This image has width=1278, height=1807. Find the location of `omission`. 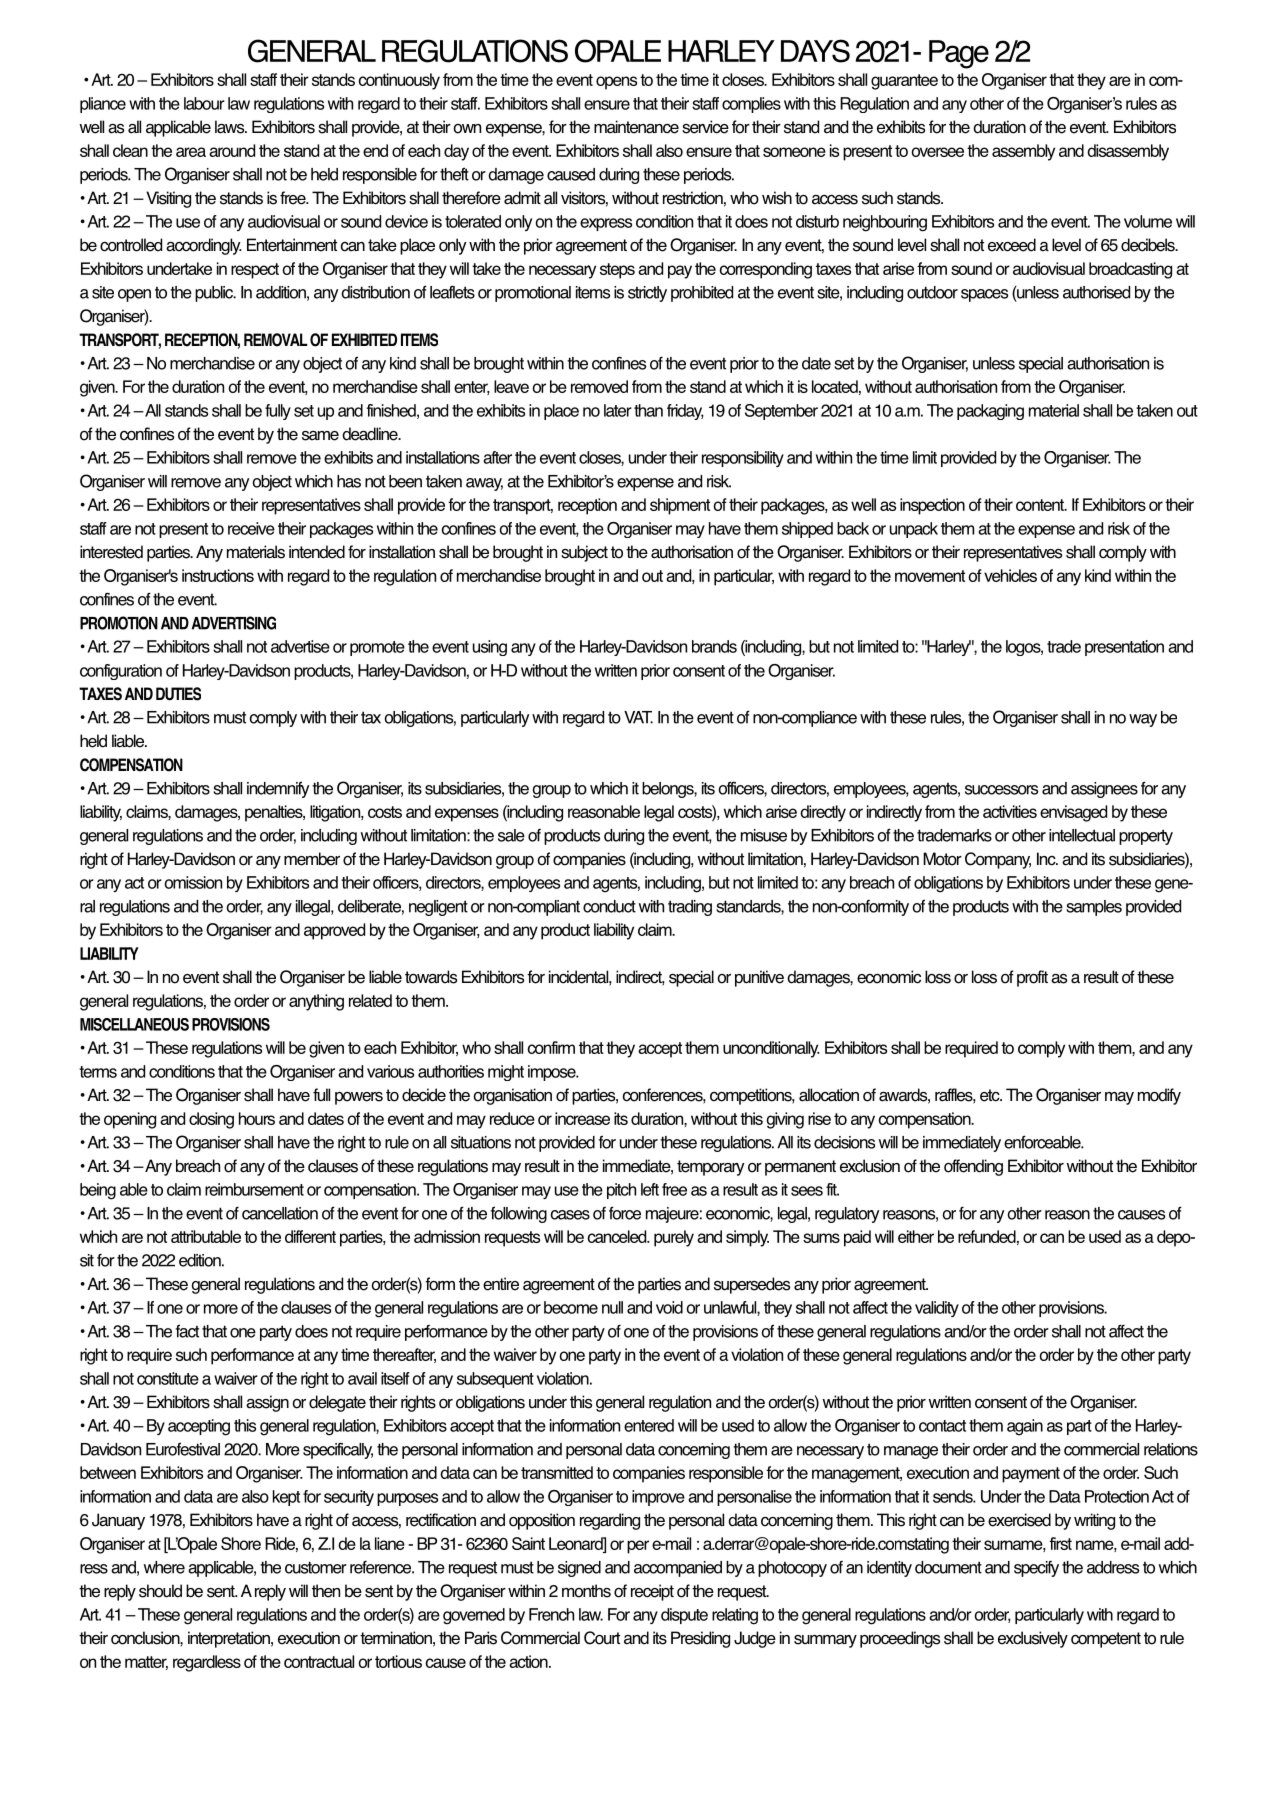

omission is located at coordinates (193, 882).
